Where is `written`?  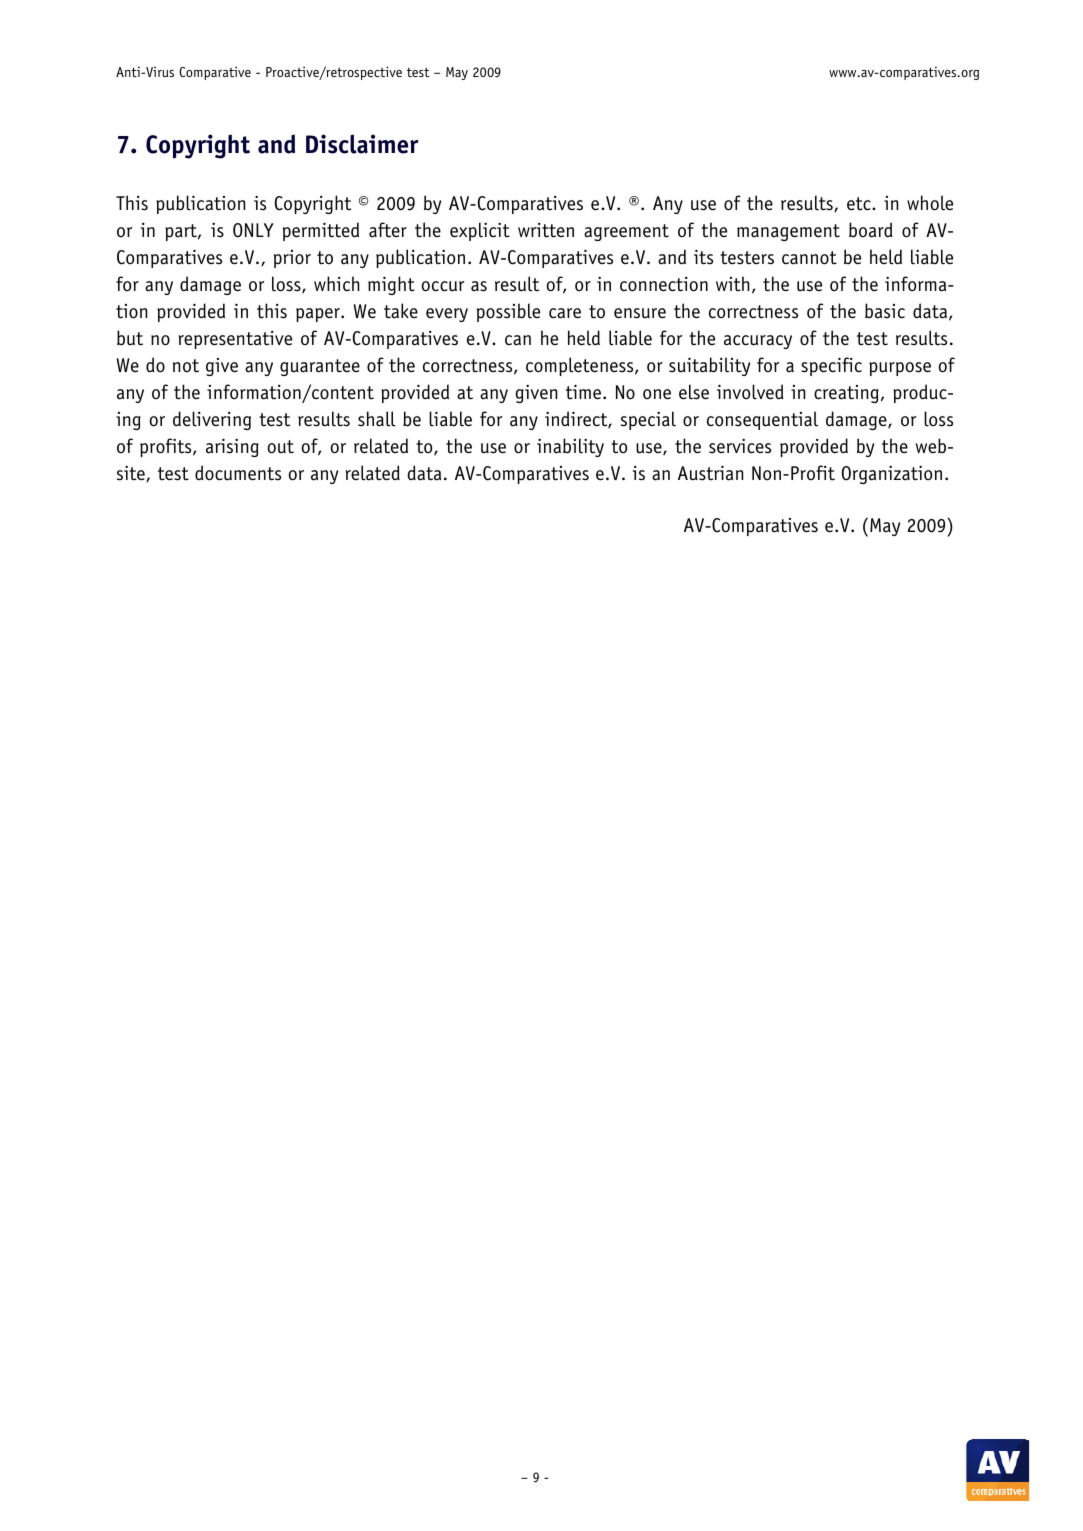
written is located at coordinates (546, 230).
